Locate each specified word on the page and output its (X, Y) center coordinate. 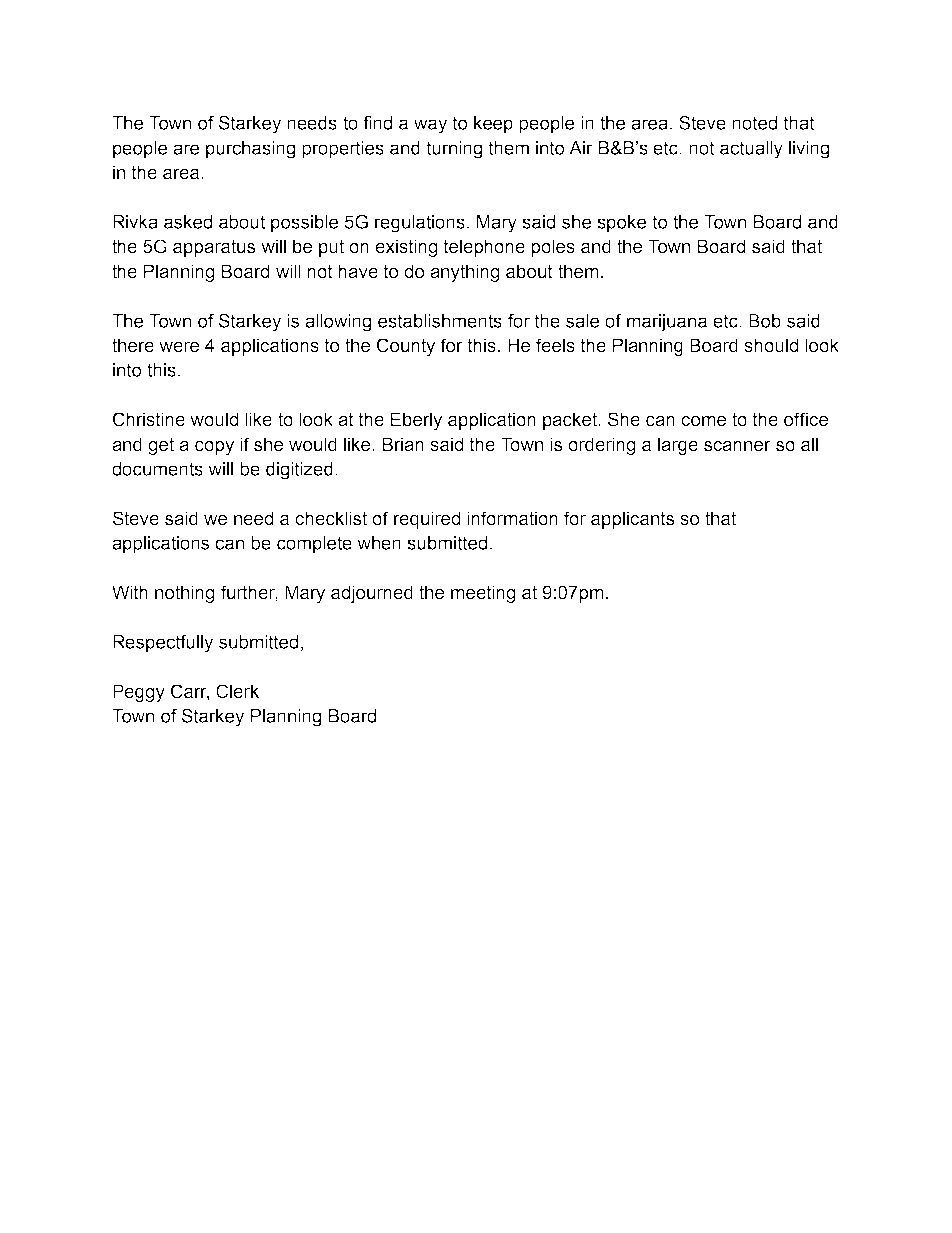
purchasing (250, 150)
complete (314, 545)
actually (751, 150)
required (427, 520)
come (703, 421)
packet (571, 421)
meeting (483, 594)
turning (454, 150)
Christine (149, 419)
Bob (765, 321)
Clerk (237, 691)
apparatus (214, 248)
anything (464, 273)
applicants (632, 520)
